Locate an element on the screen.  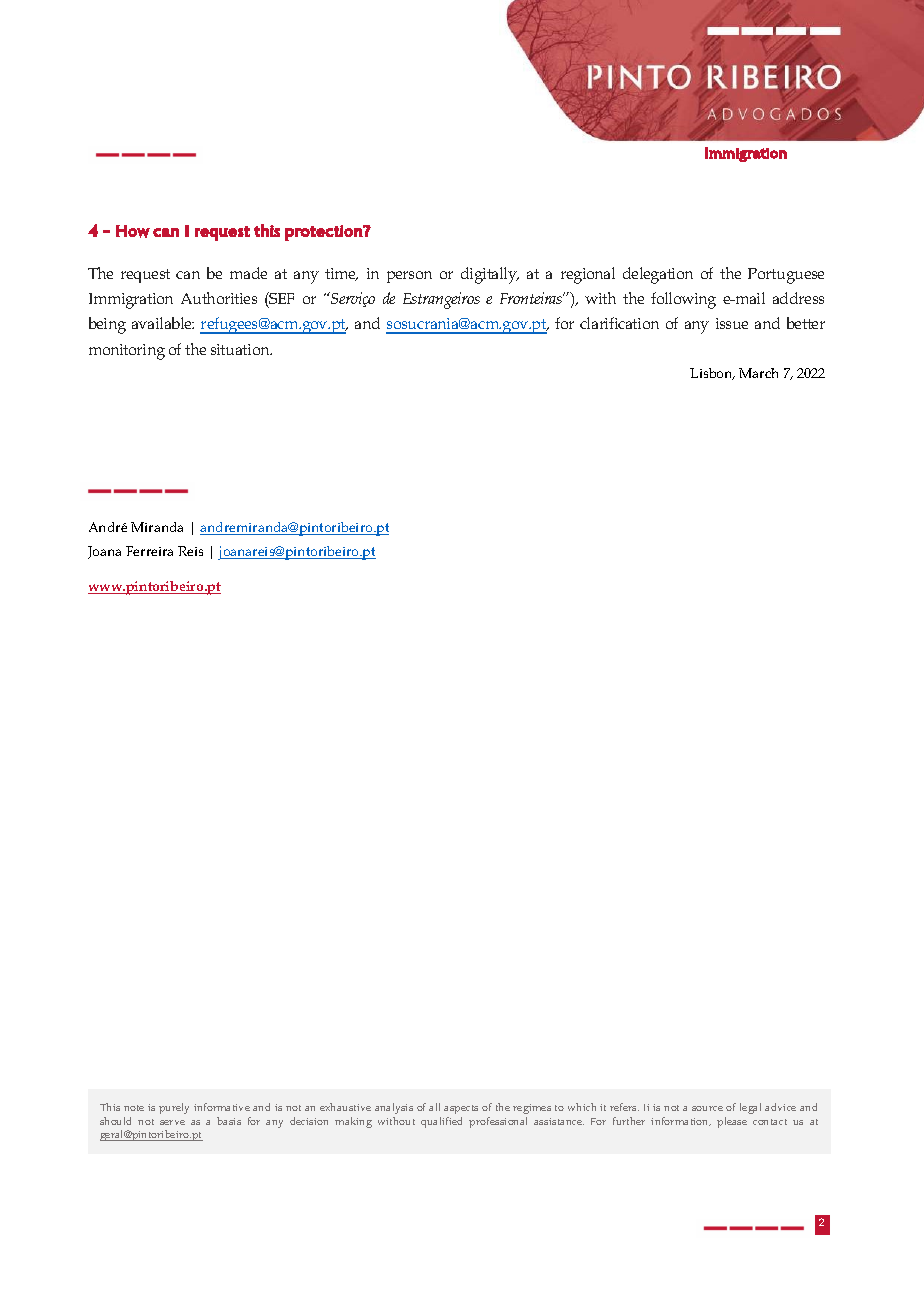
digitally is located at coordinates (490, 275).
